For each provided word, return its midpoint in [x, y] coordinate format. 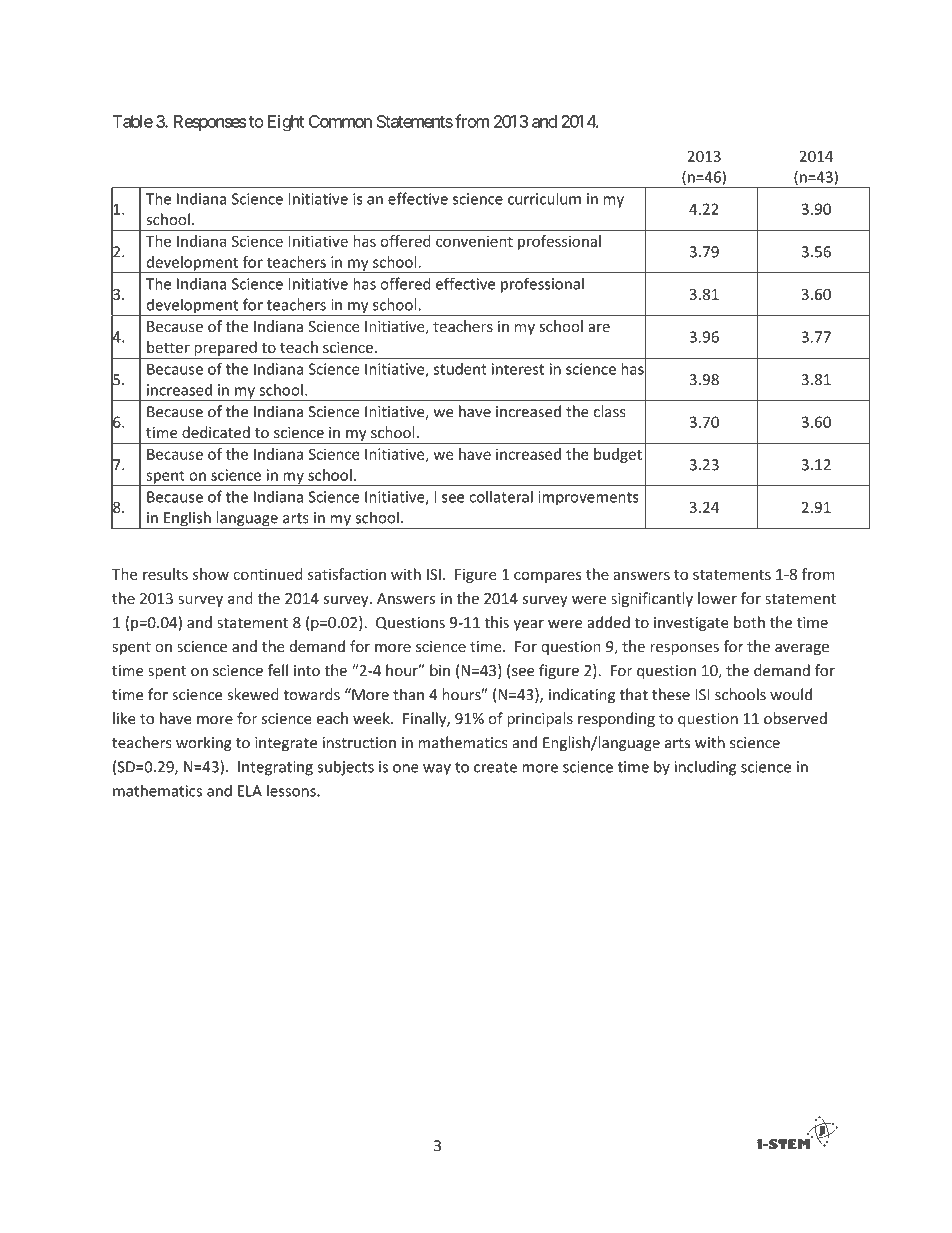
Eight [286, 123]
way [437, 770]
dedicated [216, 432]
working [204, 744]
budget [618, 455]
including [705, 768]
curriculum [544, 198]
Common [340, 121]
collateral [501, 496]
